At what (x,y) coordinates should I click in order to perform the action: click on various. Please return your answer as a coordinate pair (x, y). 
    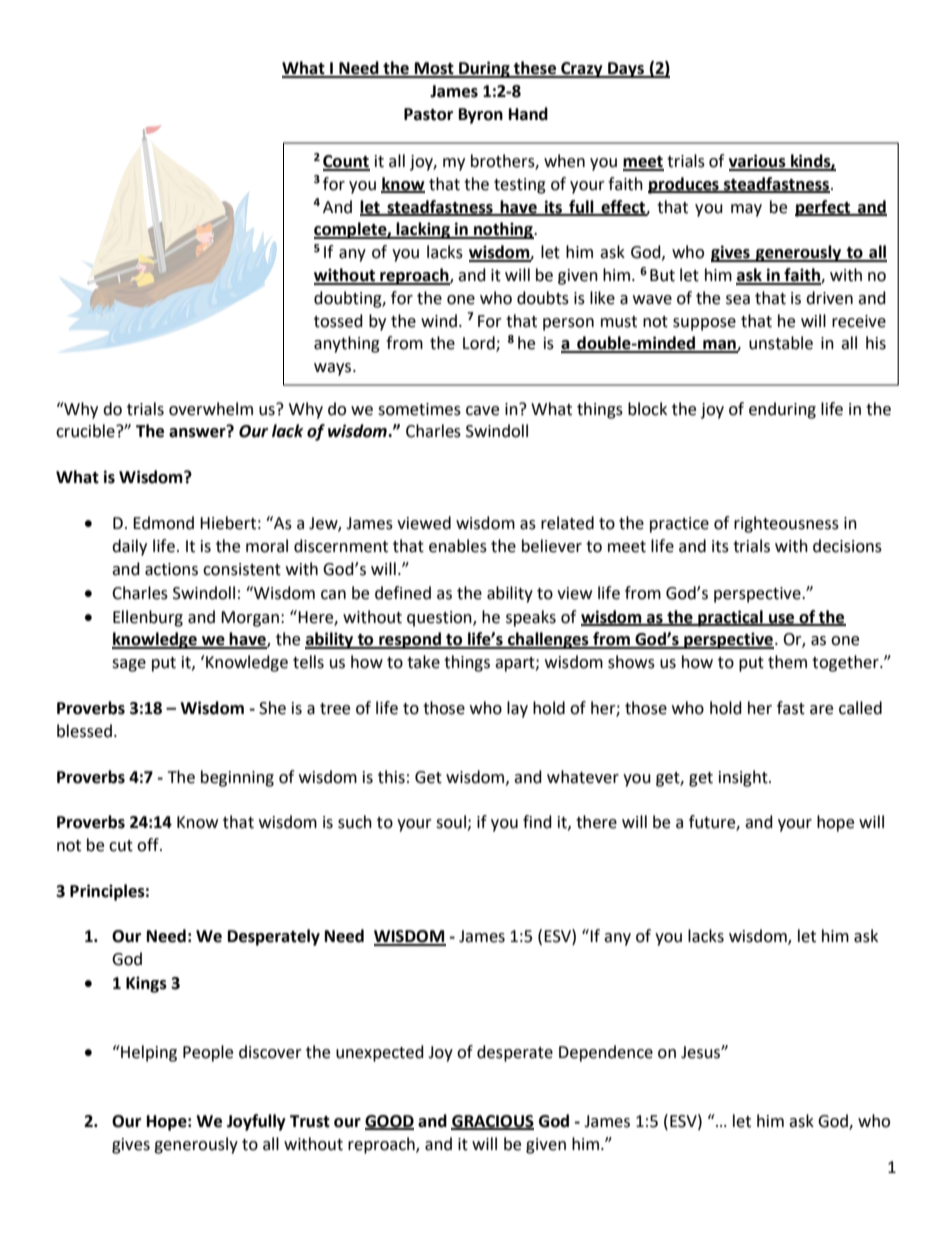
    Looking at the image, I should click on (758, 162).
